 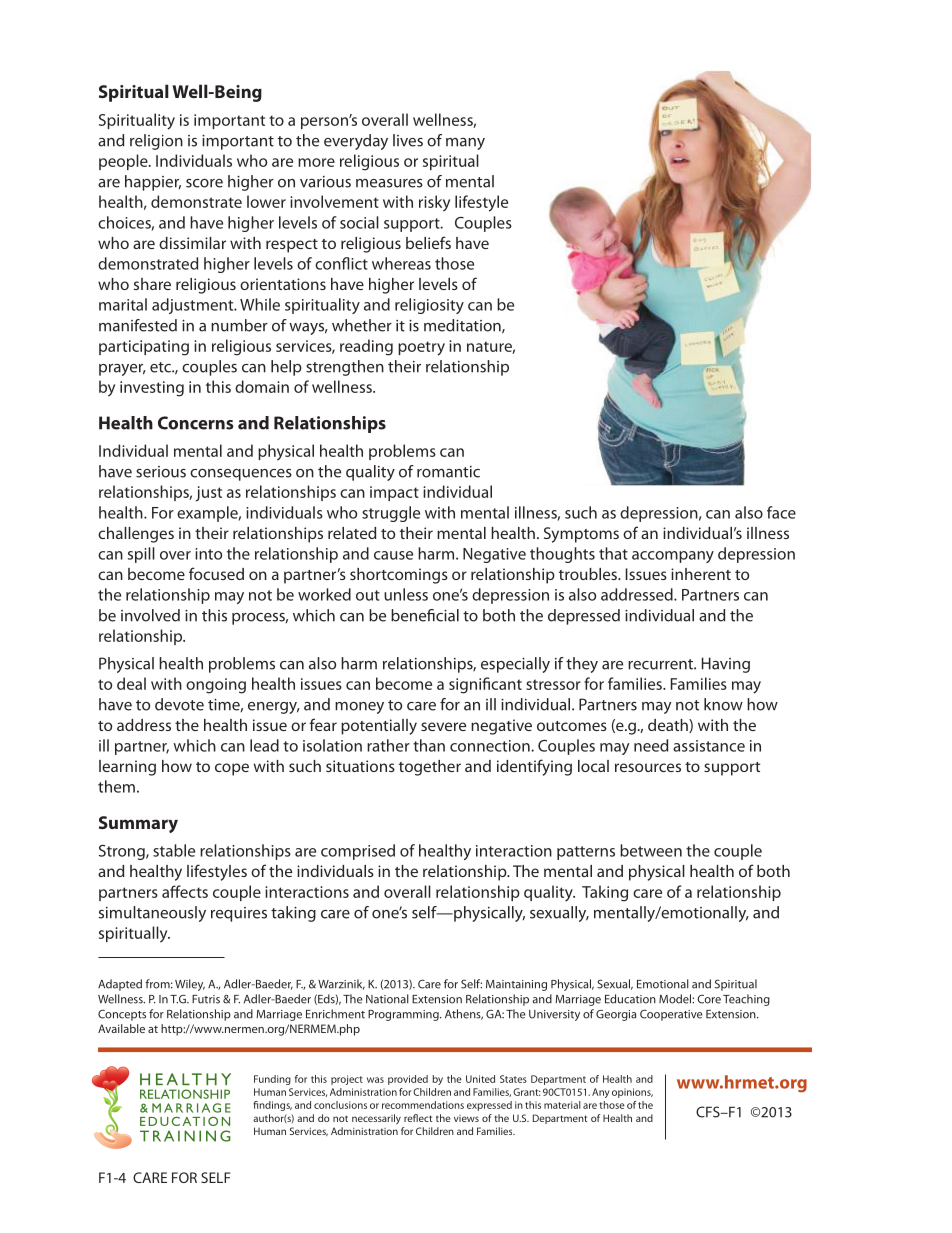 I want to click on romantic, so click(x=448, y=472).
